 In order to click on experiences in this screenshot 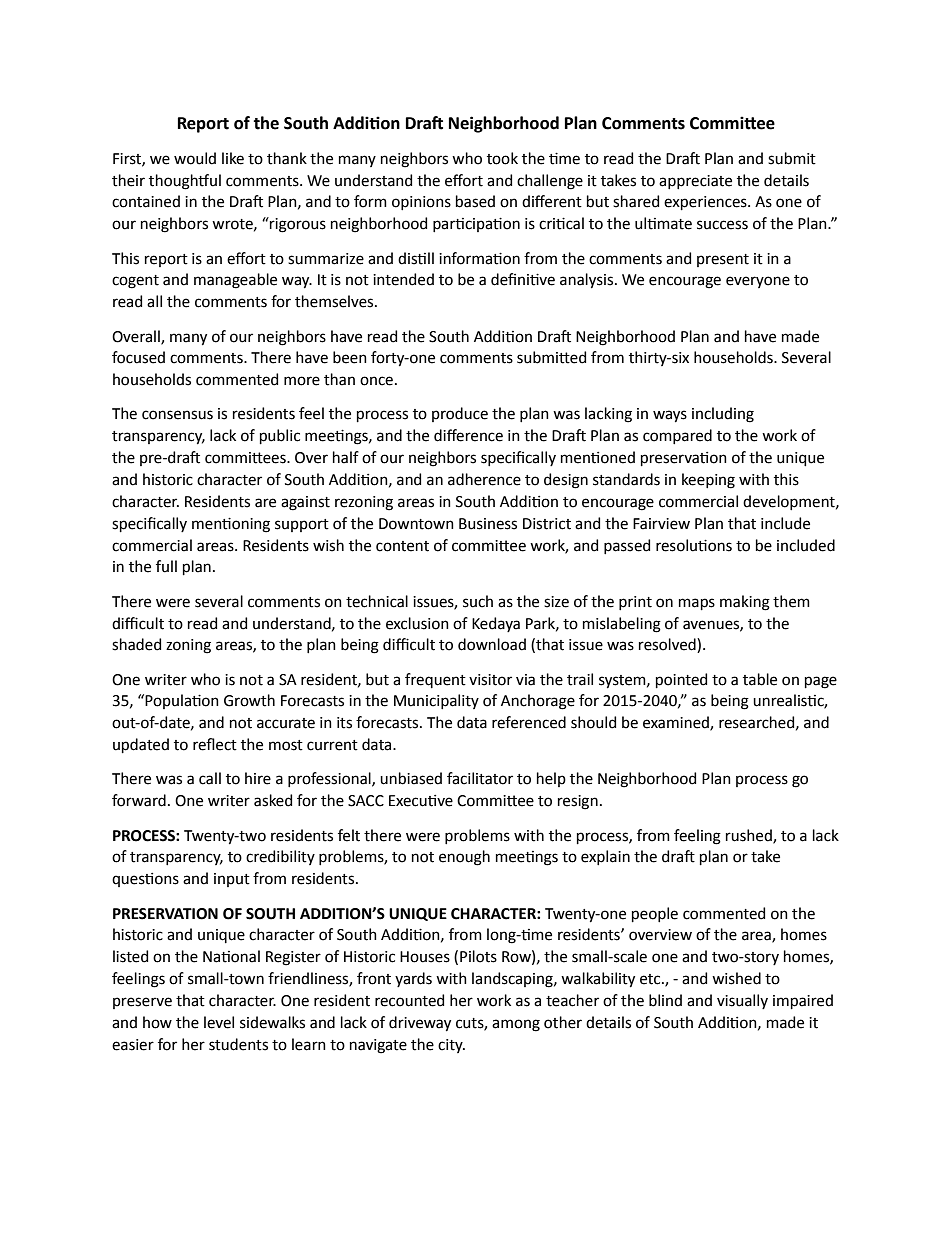, I will do `click(706, 203)`.
